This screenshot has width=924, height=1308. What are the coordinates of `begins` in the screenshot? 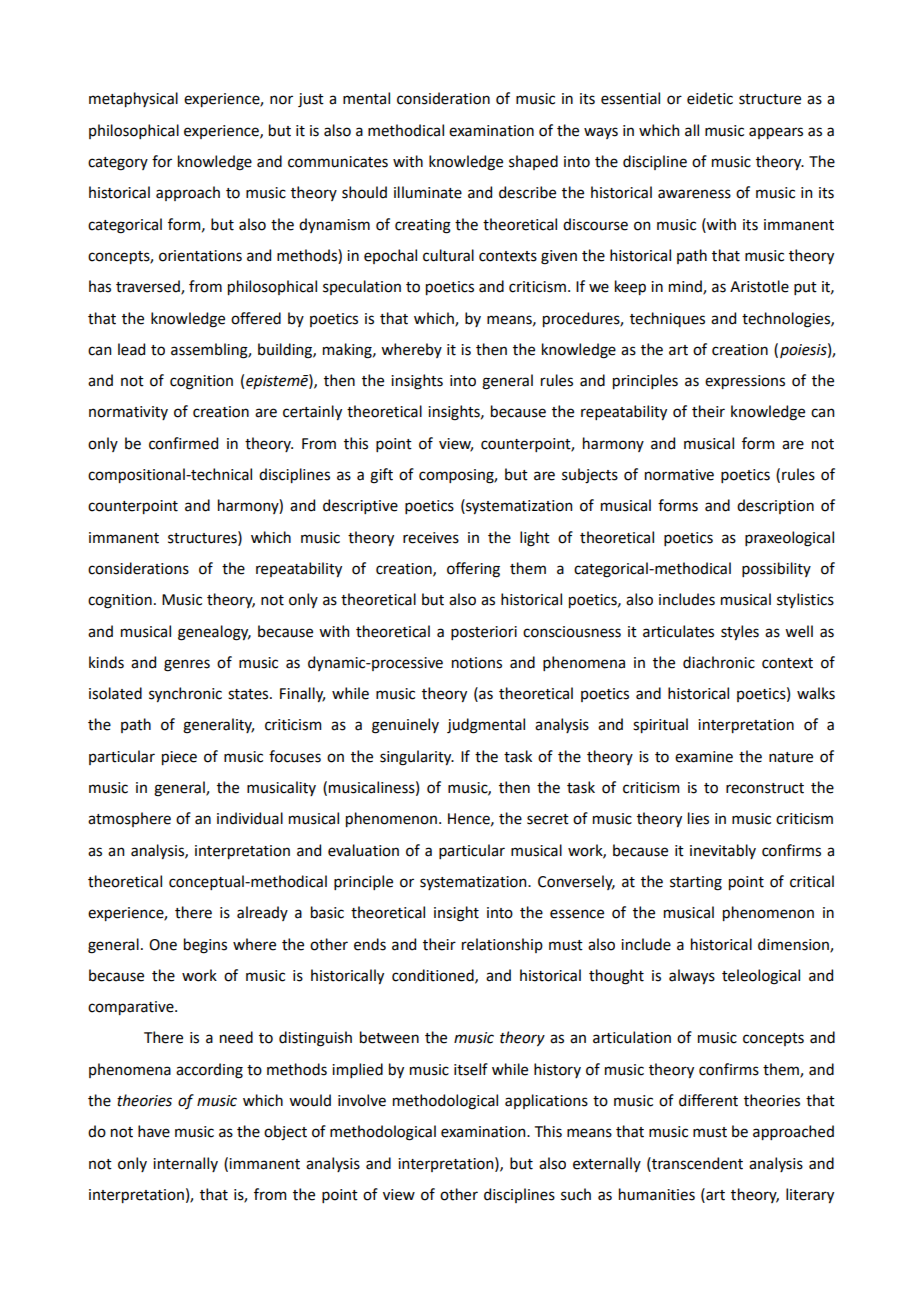 It's located at (205, 946).
